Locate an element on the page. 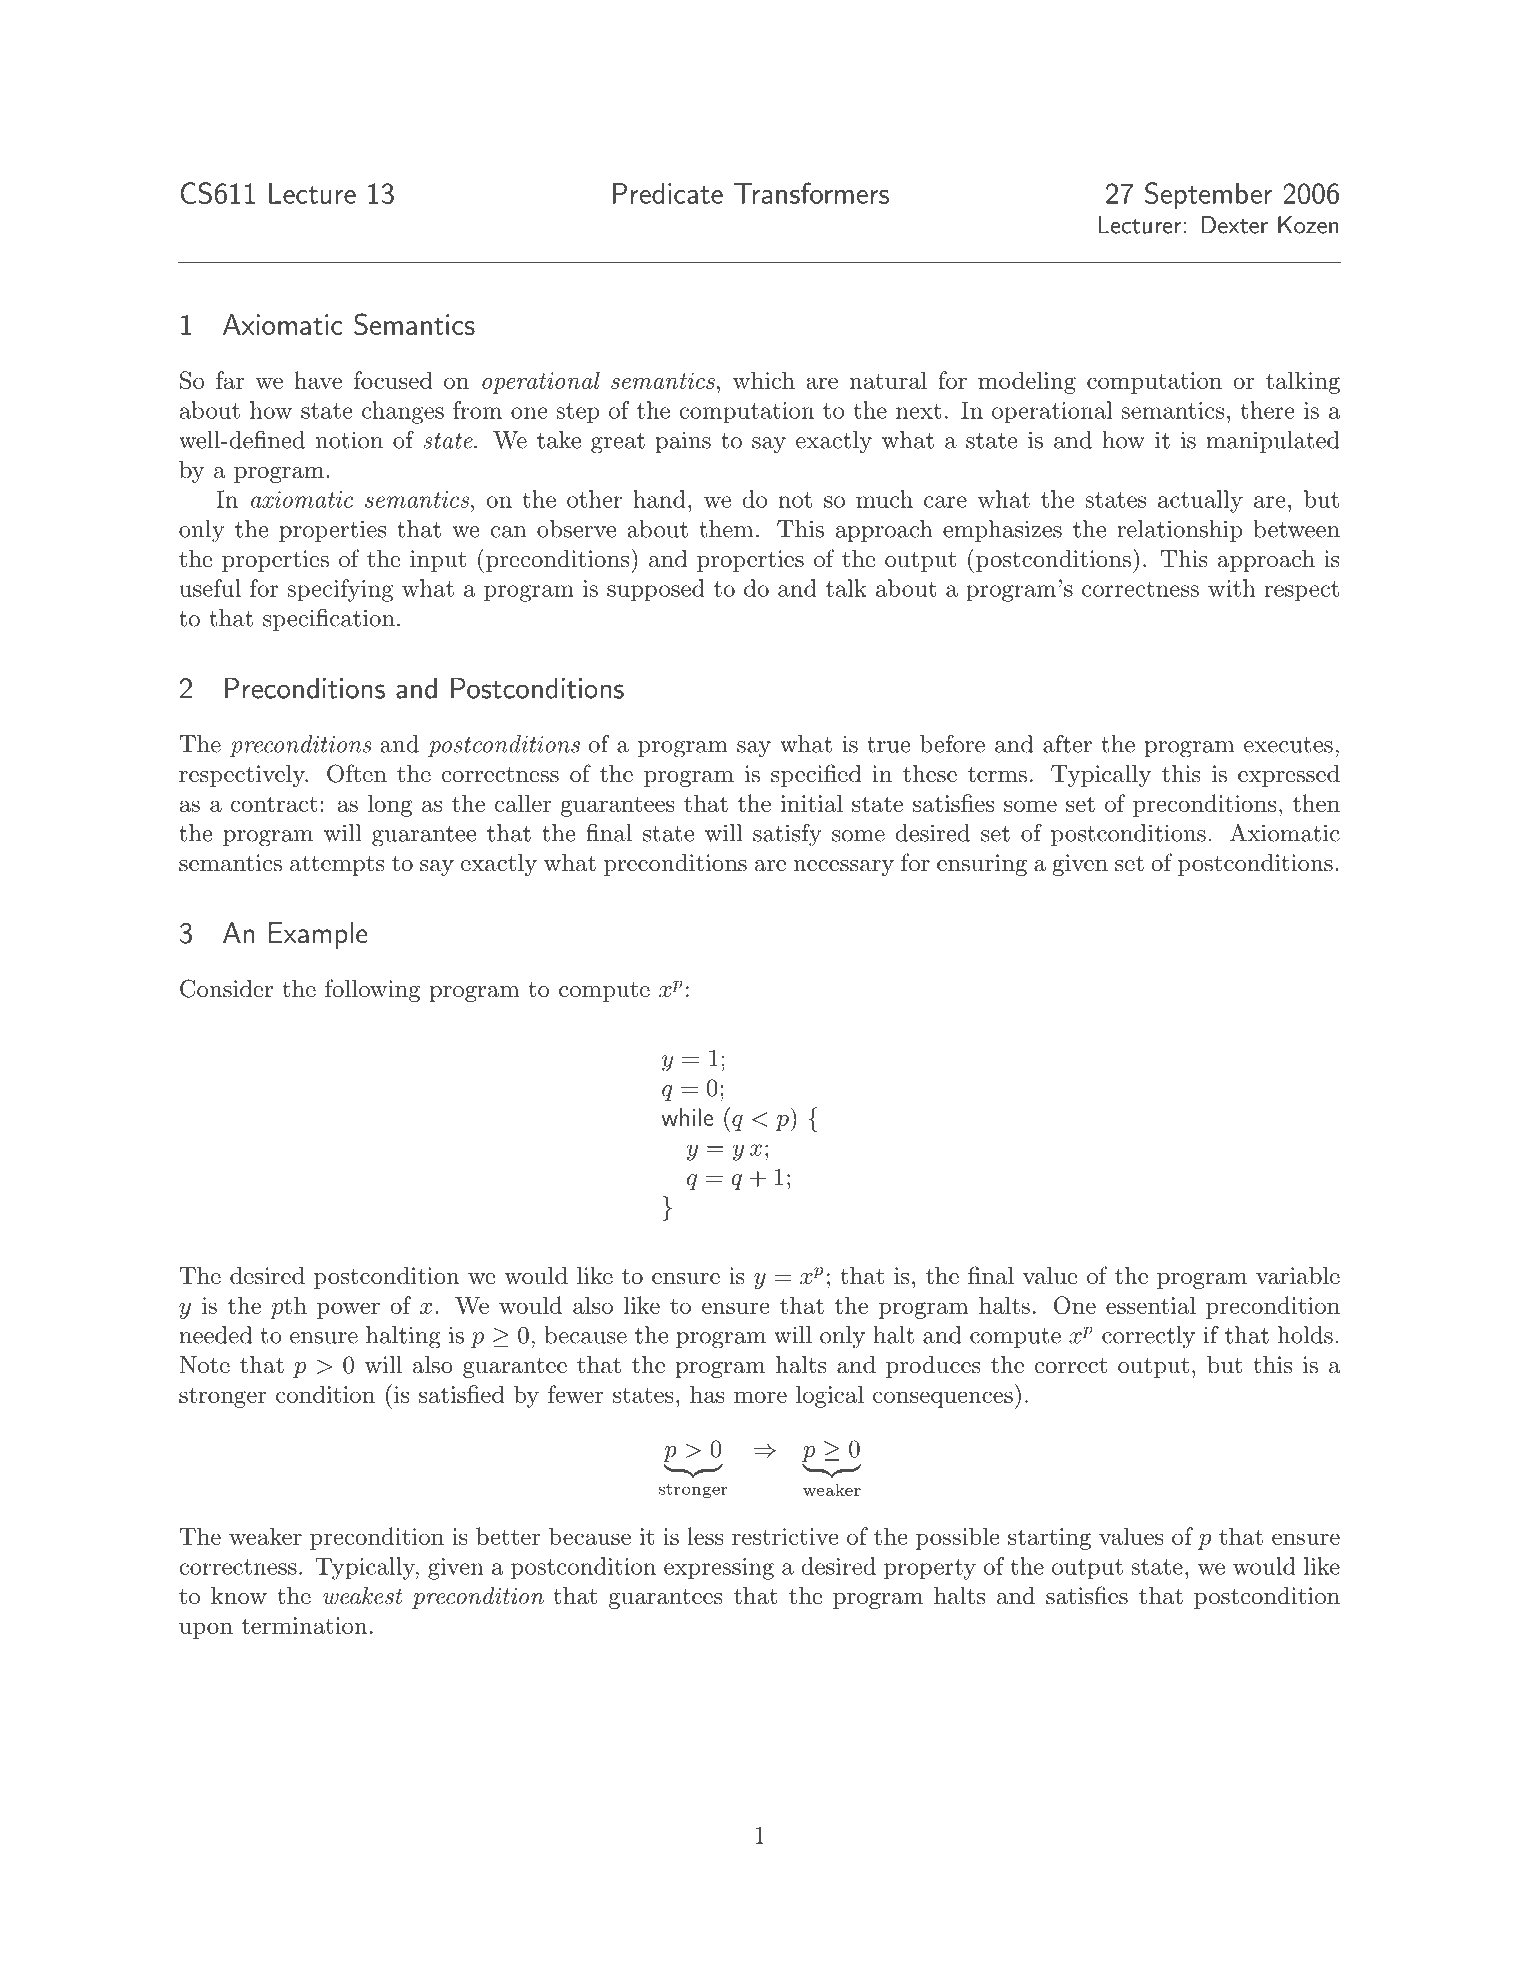  Dexter is located at coordinates (1235, 225).
